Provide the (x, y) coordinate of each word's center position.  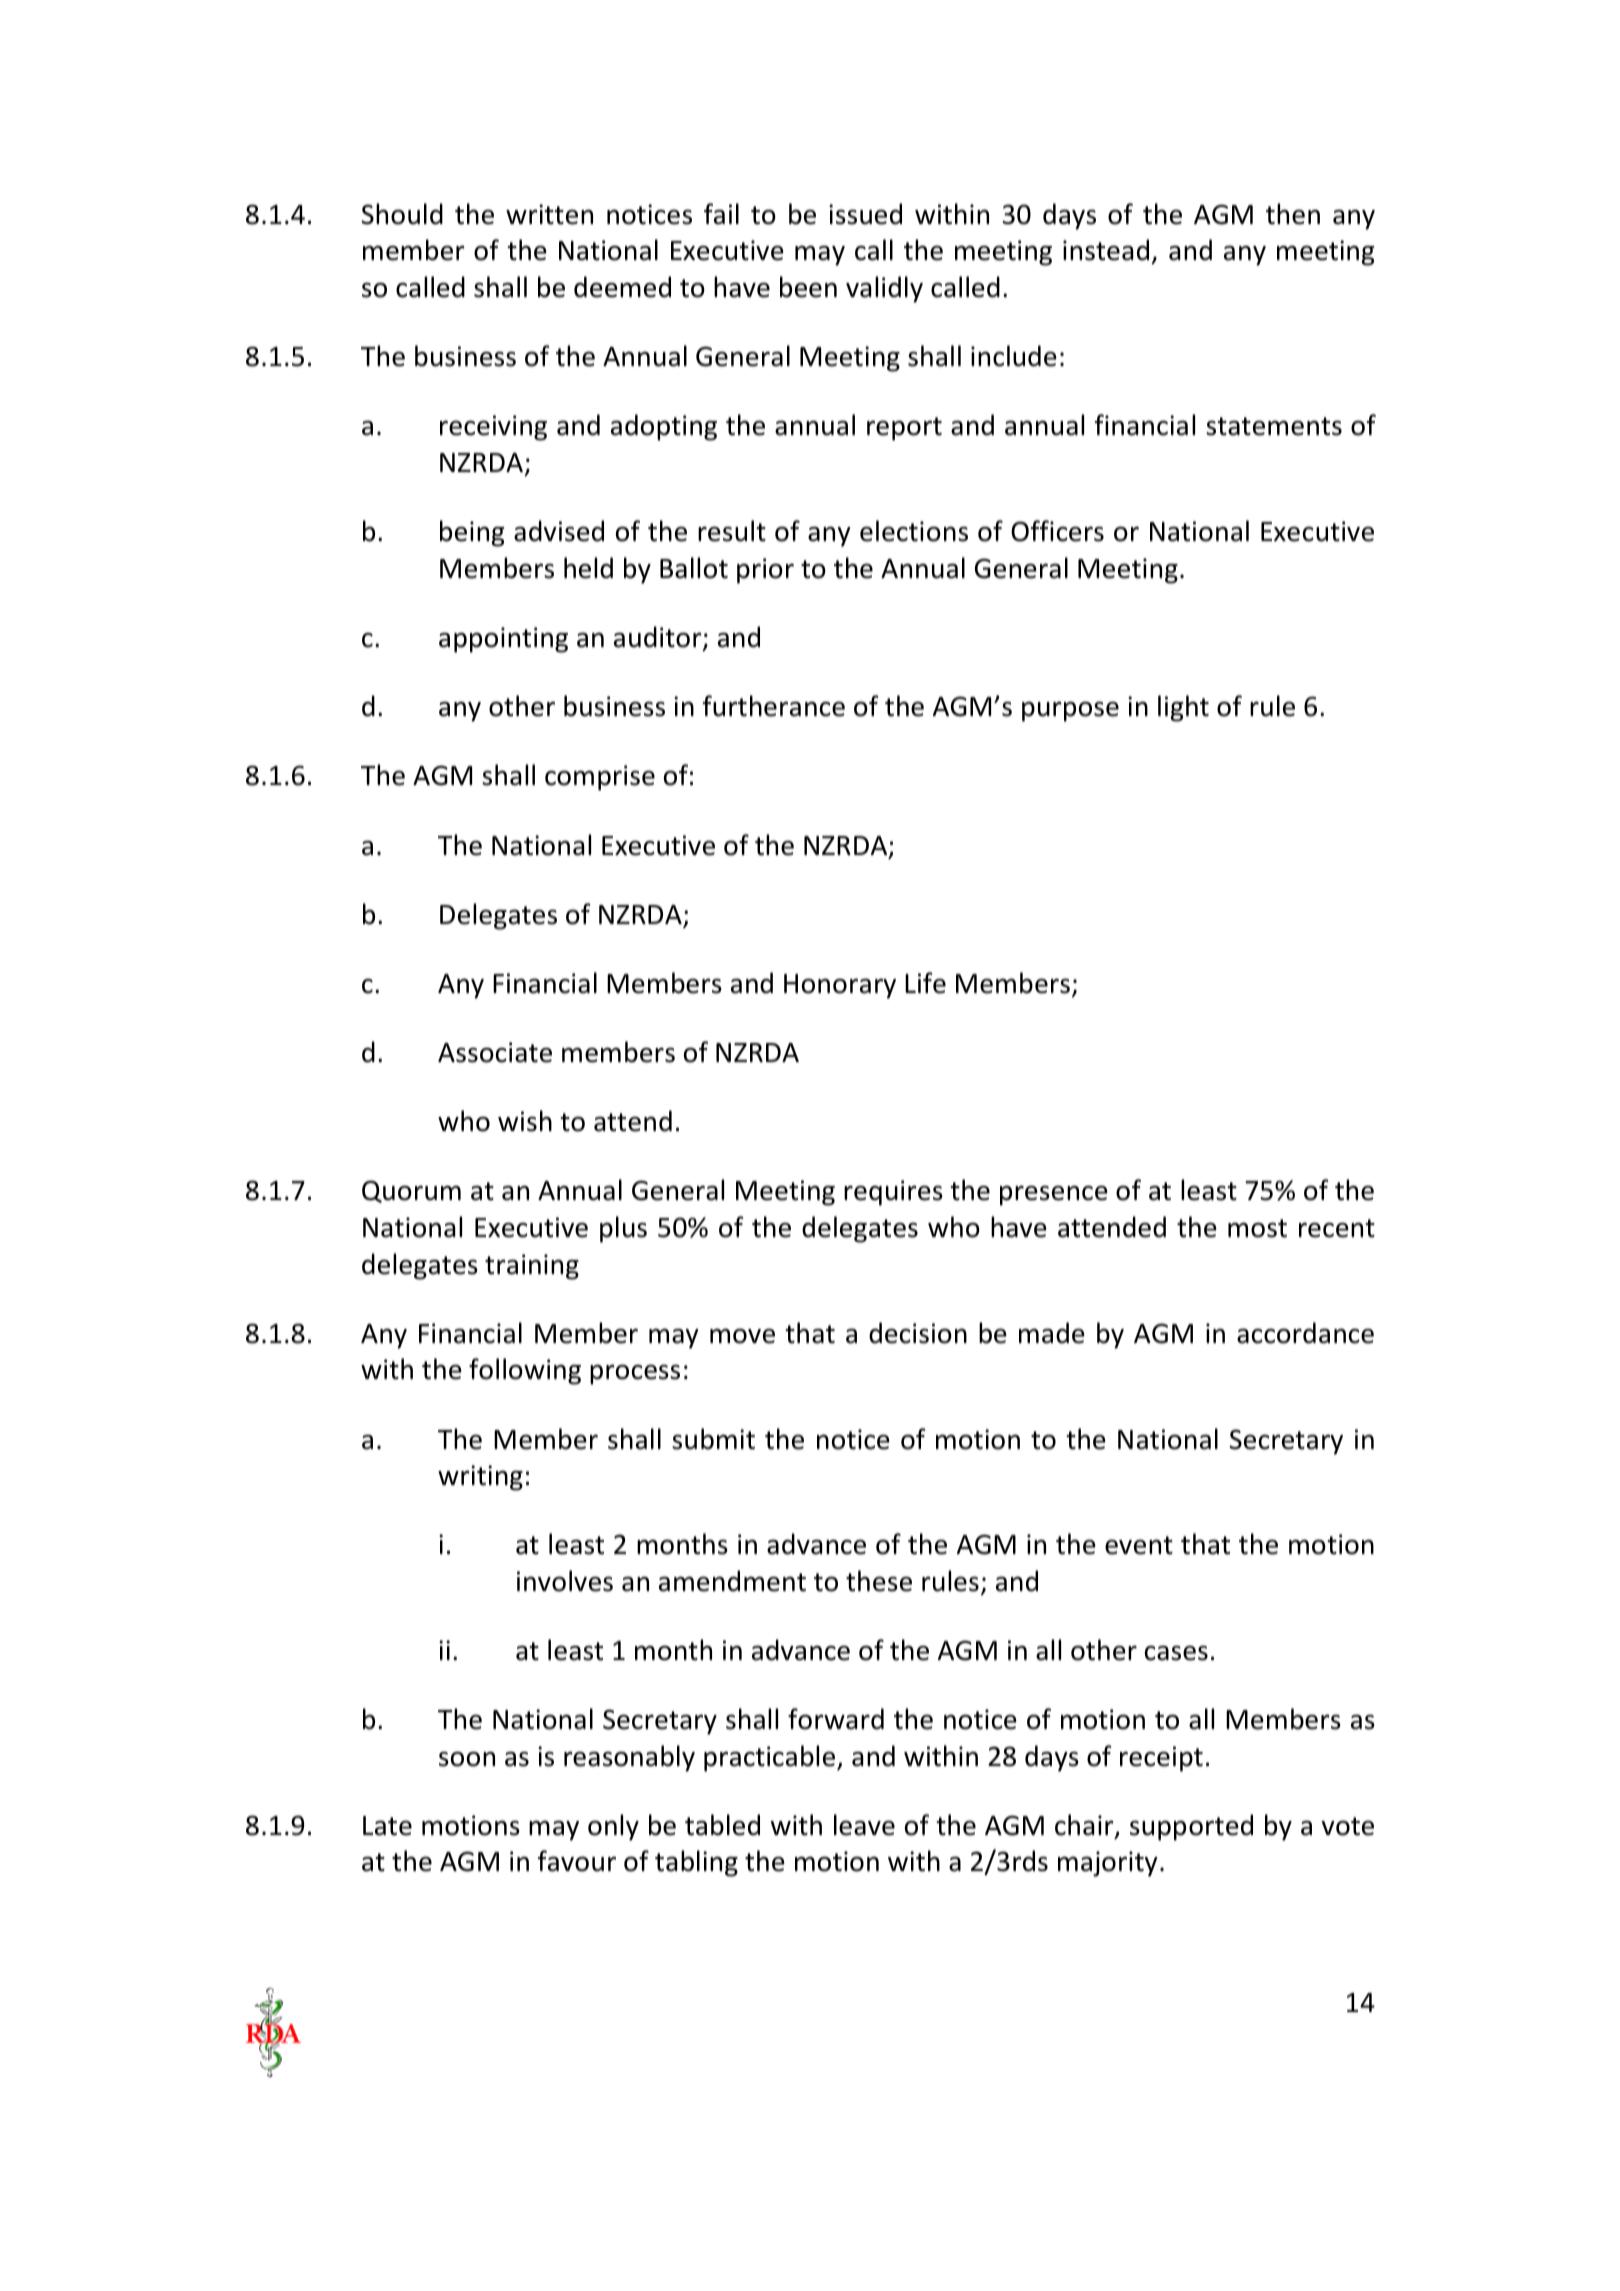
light (1183, 708)
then (1293, 214)
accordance (1305, 1333)
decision (918, 1333)
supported (1191, 1827)
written (549, 214)
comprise (600, 778)
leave (864, 1825)
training (532, 1267)
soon (467, 1759)
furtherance (774, 706)
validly (884, 289)
